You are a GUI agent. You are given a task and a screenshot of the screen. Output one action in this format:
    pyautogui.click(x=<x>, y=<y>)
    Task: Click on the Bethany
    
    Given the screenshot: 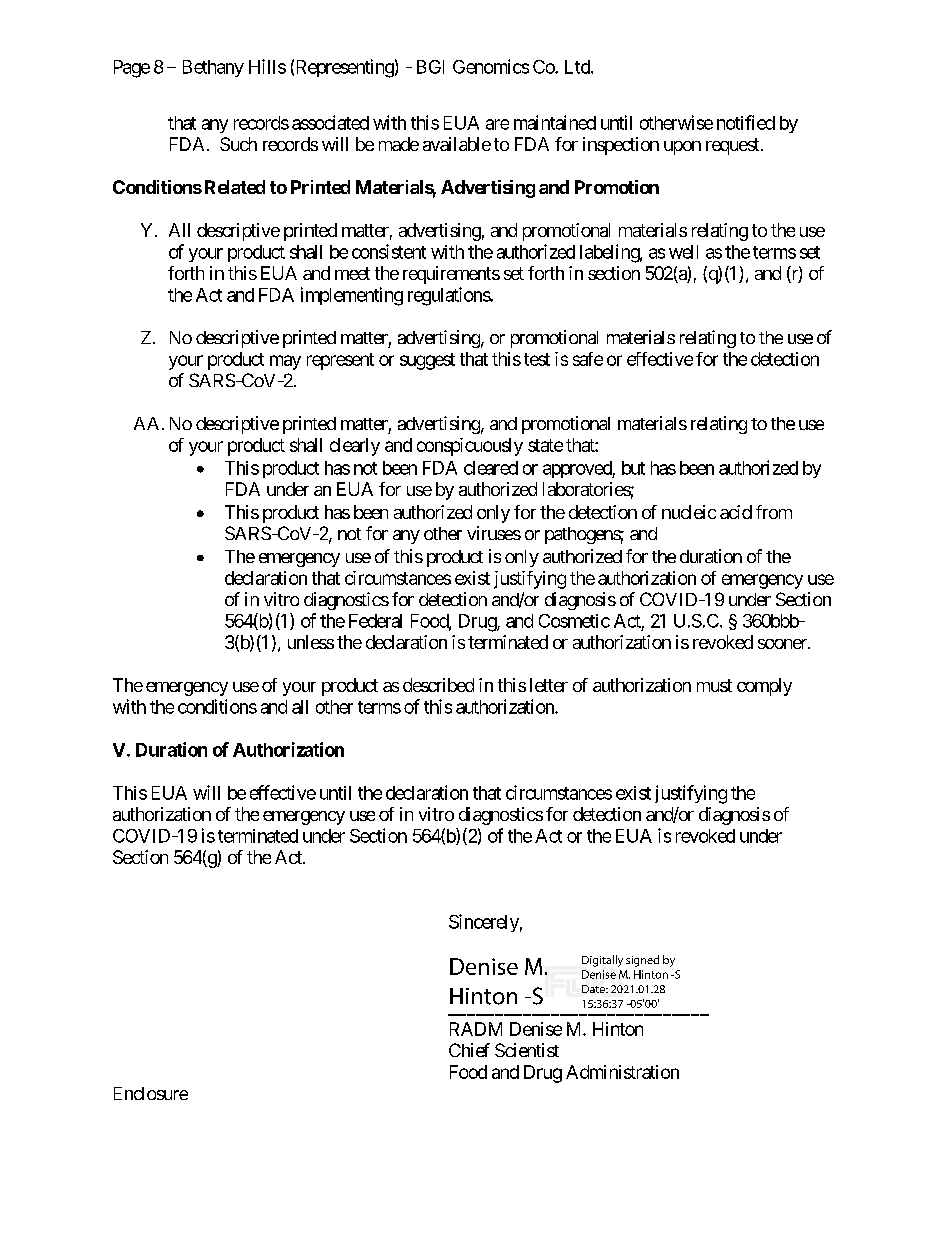 What is the action you would take?
    pyautogui.click(x=213, y=68)
